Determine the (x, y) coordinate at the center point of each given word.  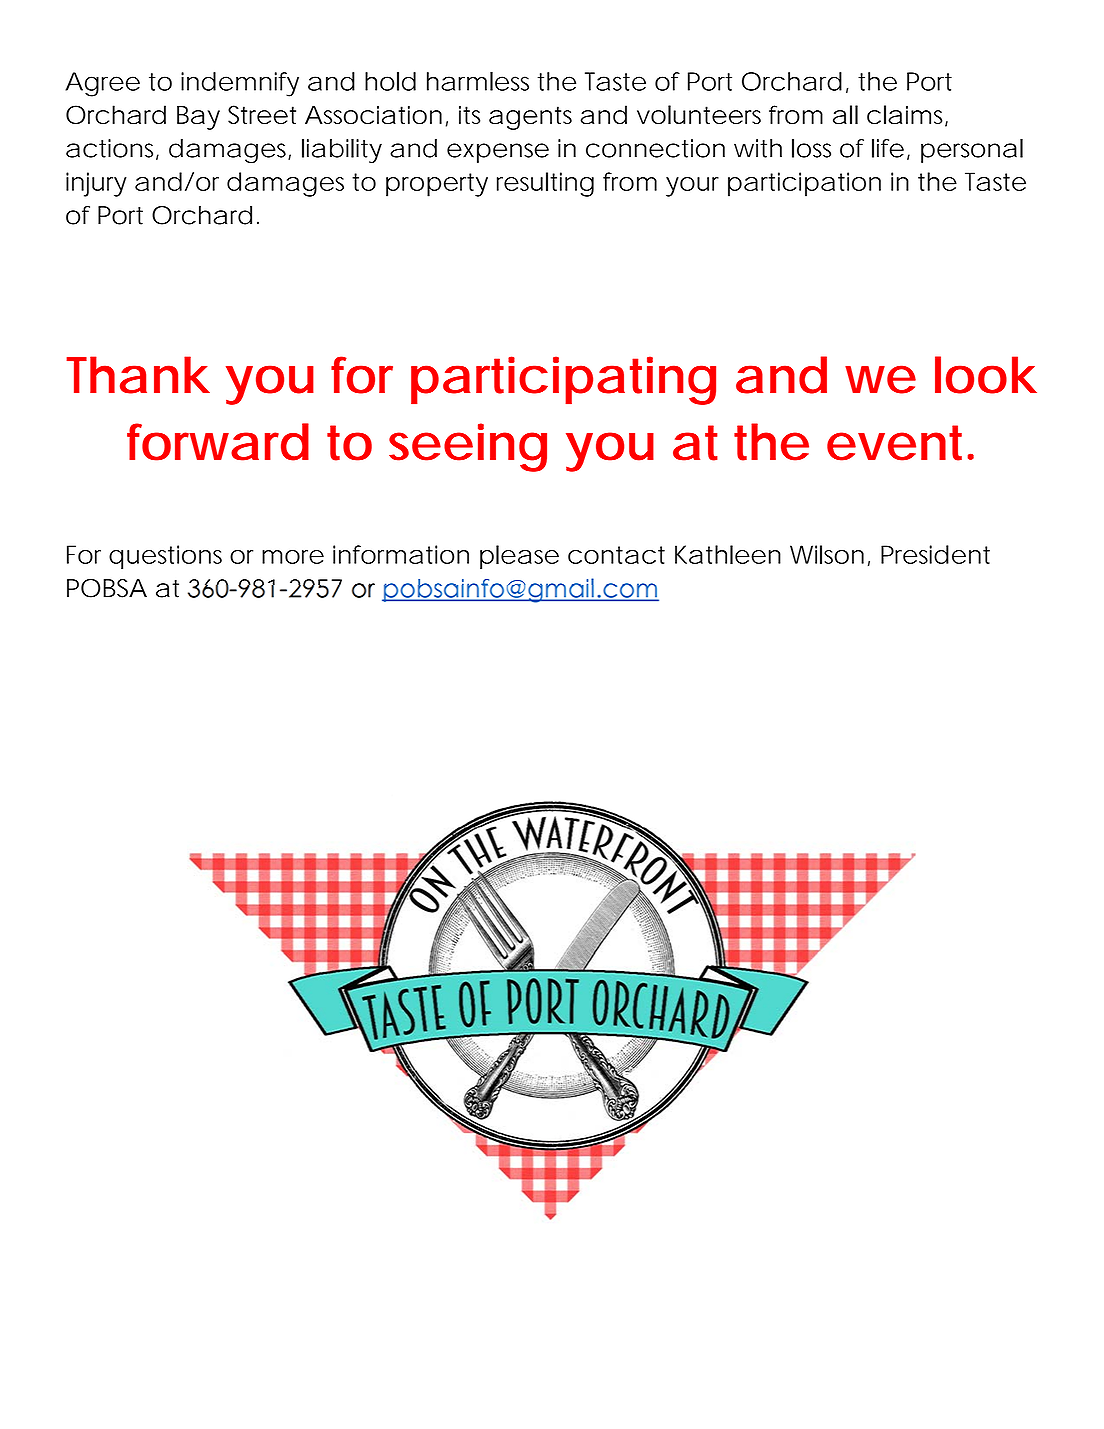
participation (804, 184)
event (898, 443)
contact (616, 555)
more (293, 557)
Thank (138, 375)
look (986, 375)
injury (96, 184)
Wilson (827, 554)
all (845, 114)
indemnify (240, 84)
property (437, 185)
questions (165, 557)
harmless (478, 81)
